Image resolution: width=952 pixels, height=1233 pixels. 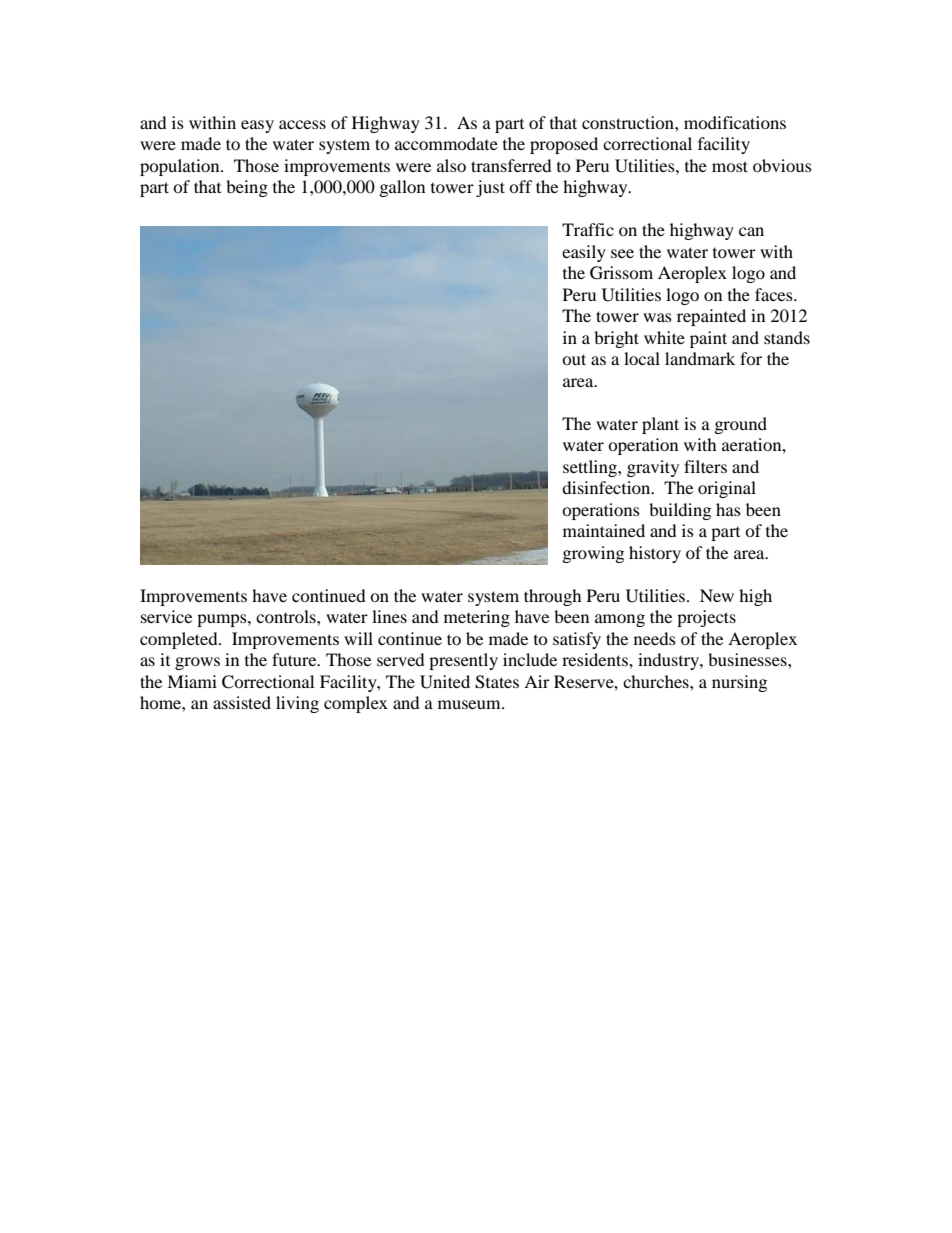 What do you see at coordinates (607, 487) in the screenshot?
I see `disinfection` at bounding box center [607, 487].
